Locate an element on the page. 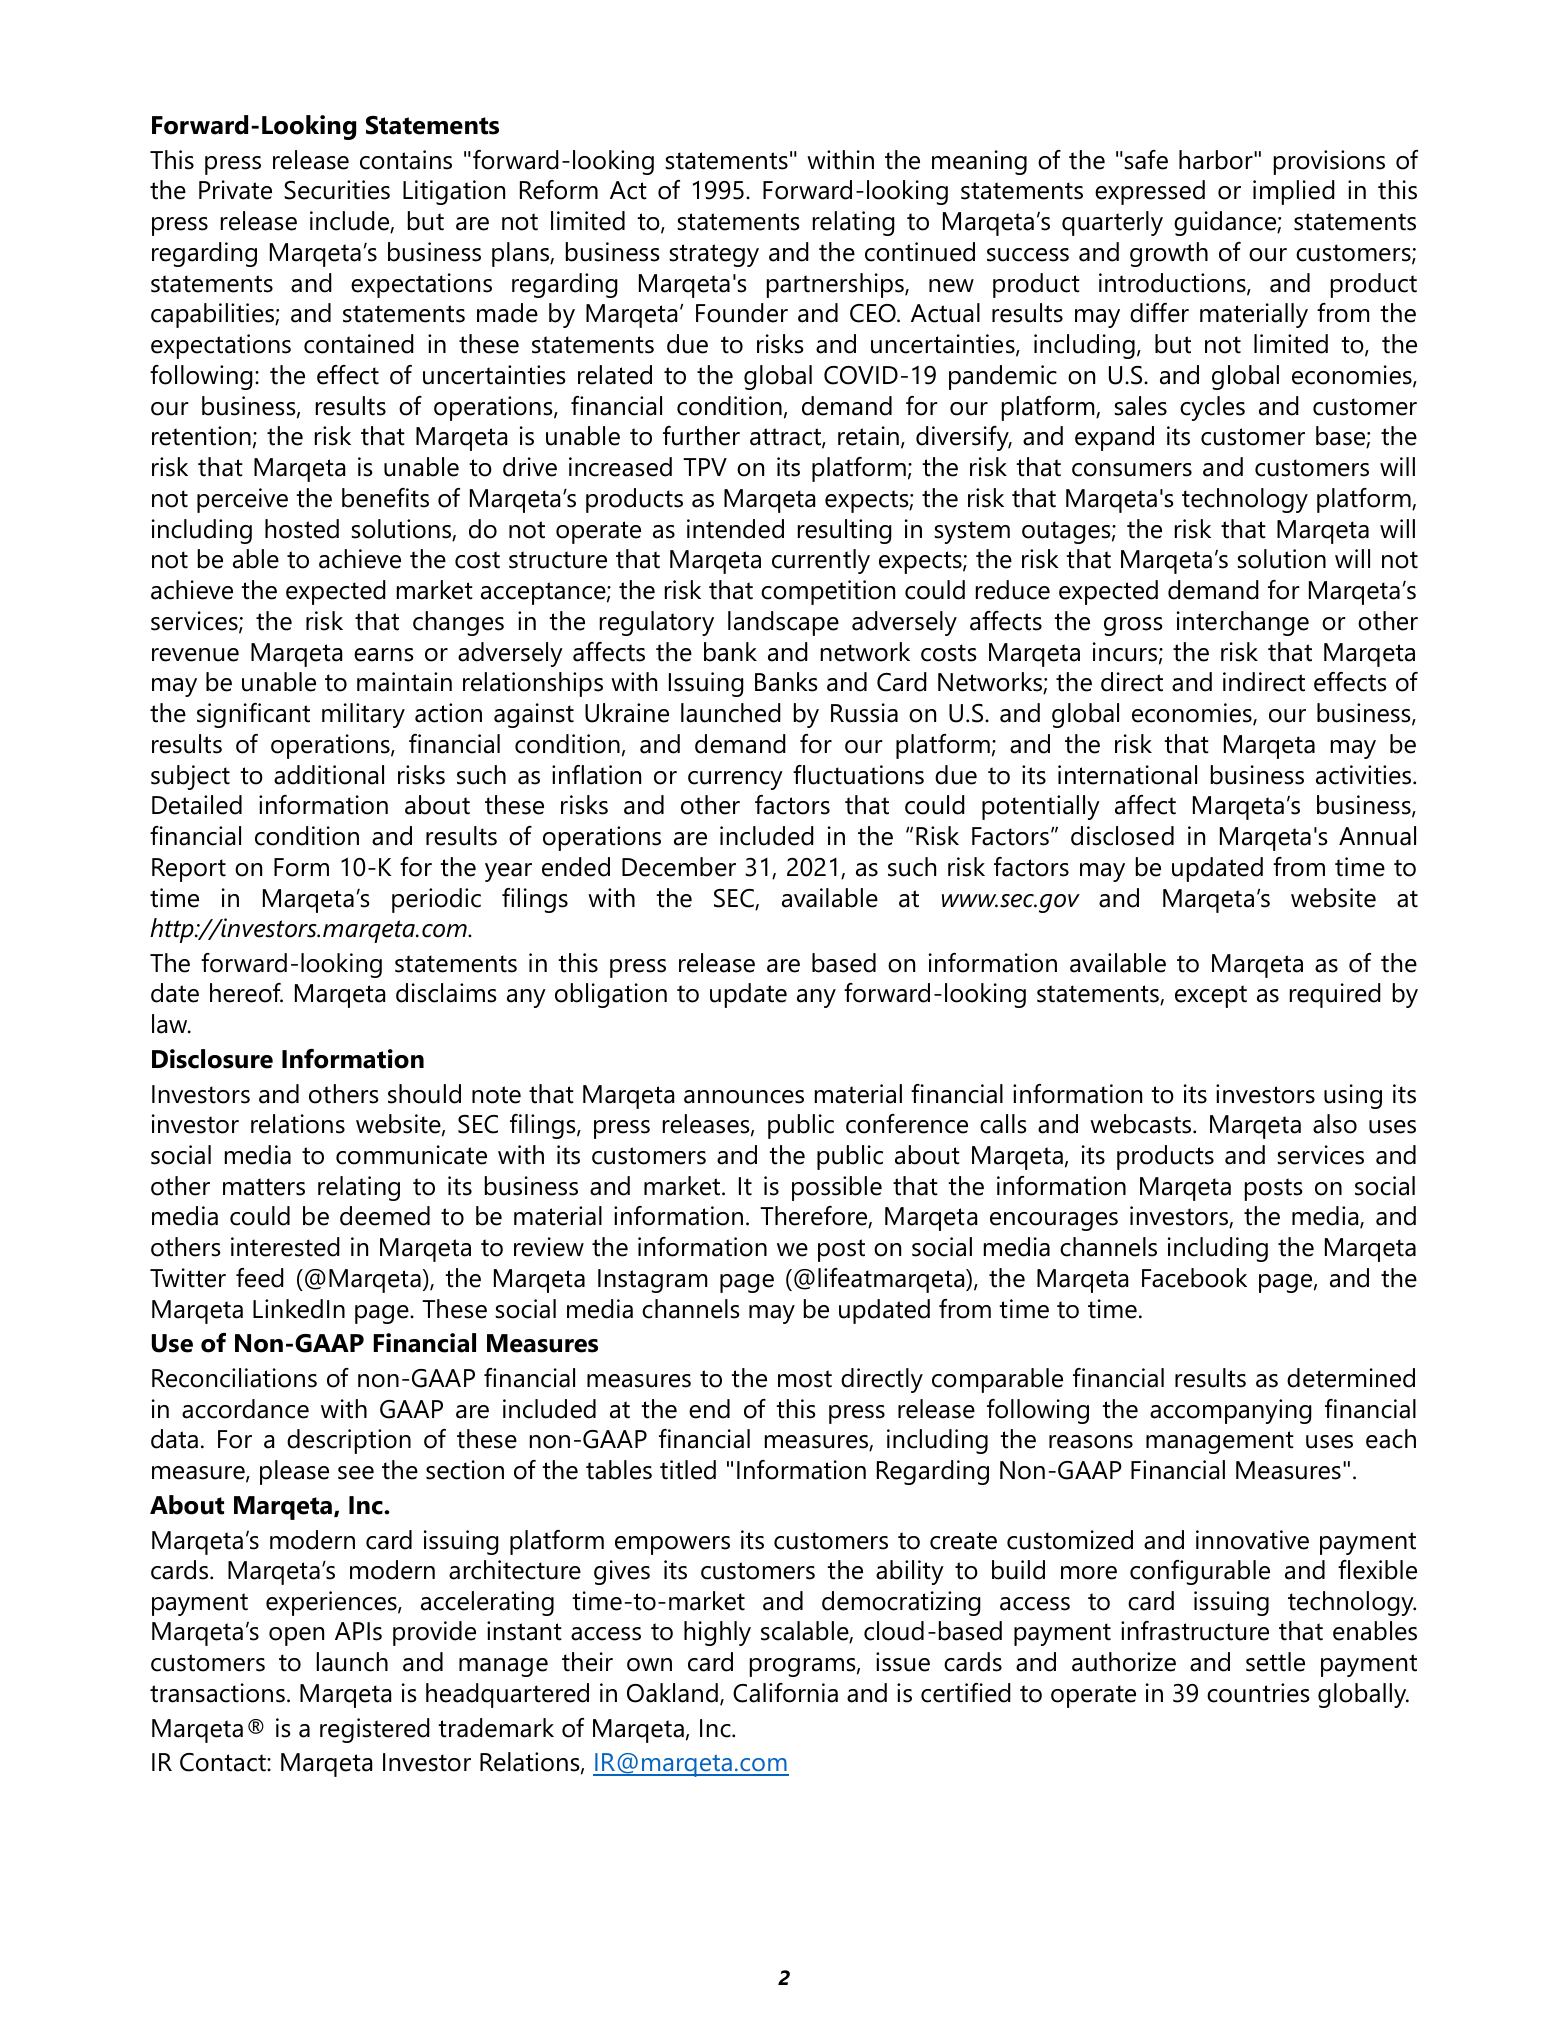 Image resolution: width=1568 pixels, height=2029 pixels. California is located at coordinates (785, 1693).
